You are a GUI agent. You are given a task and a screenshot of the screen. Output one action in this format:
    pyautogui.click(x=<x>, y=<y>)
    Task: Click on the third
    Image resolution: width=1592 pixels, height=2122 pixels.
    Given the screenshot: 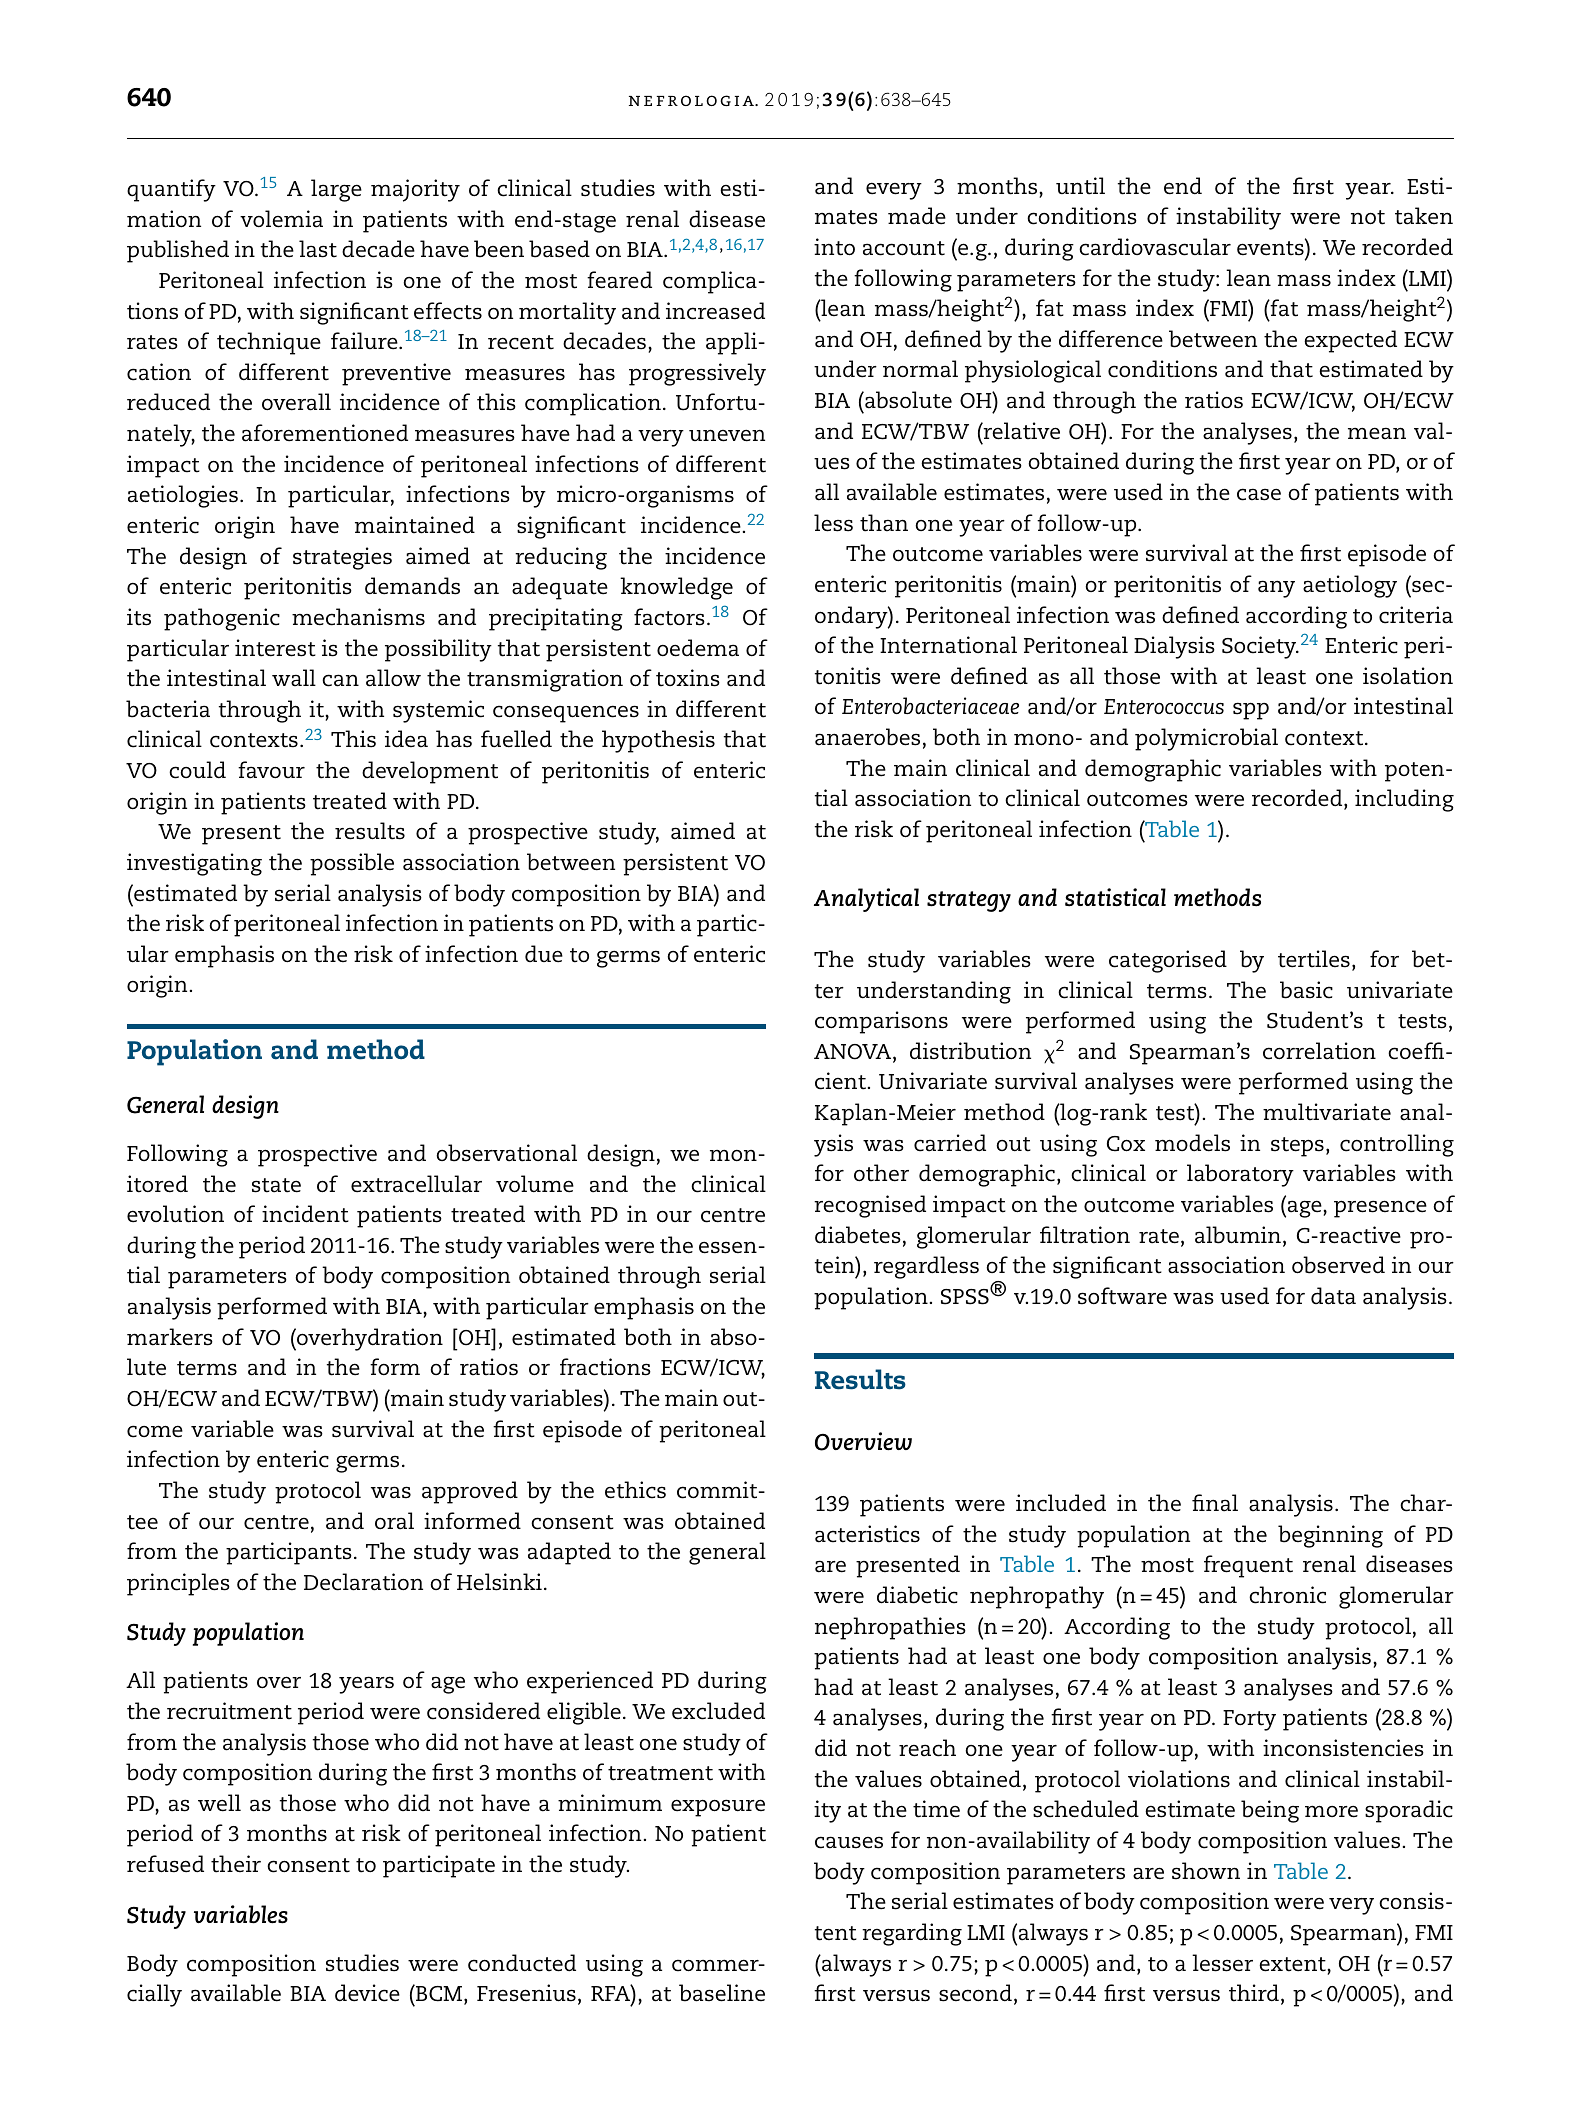 What is the action you would take?
    pyautogui.click(x=1254, y=1993)
